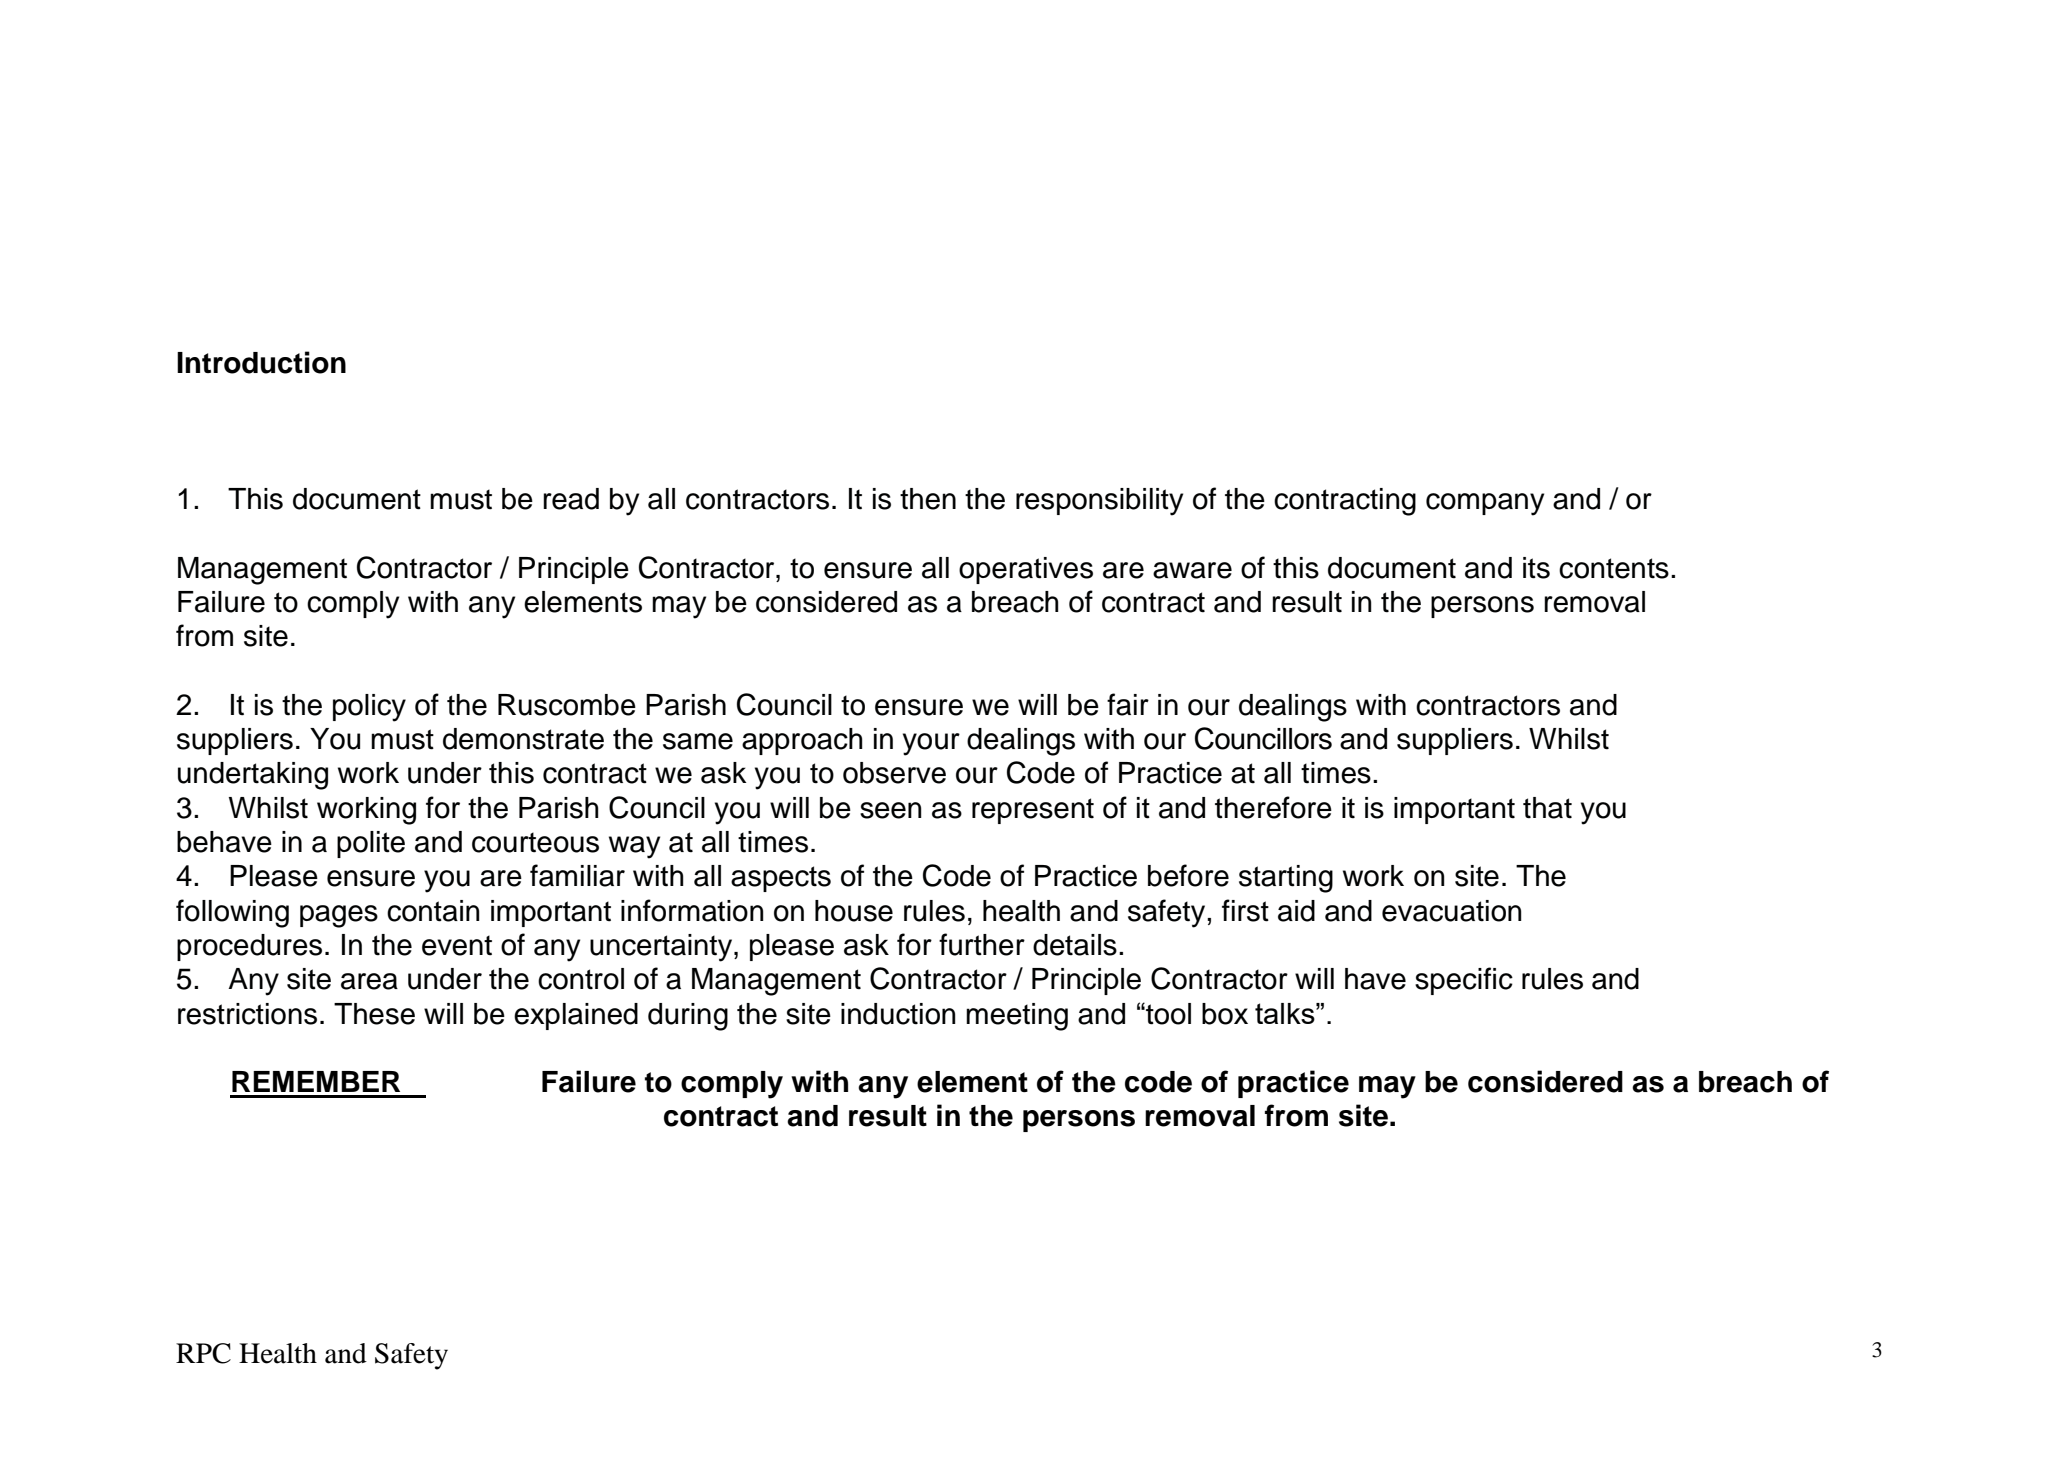 The height and width of the image is (1457, 2060). What do you see at coordinates (928, 499) in the image?
I see `then` at bounding box center [928, 499].
